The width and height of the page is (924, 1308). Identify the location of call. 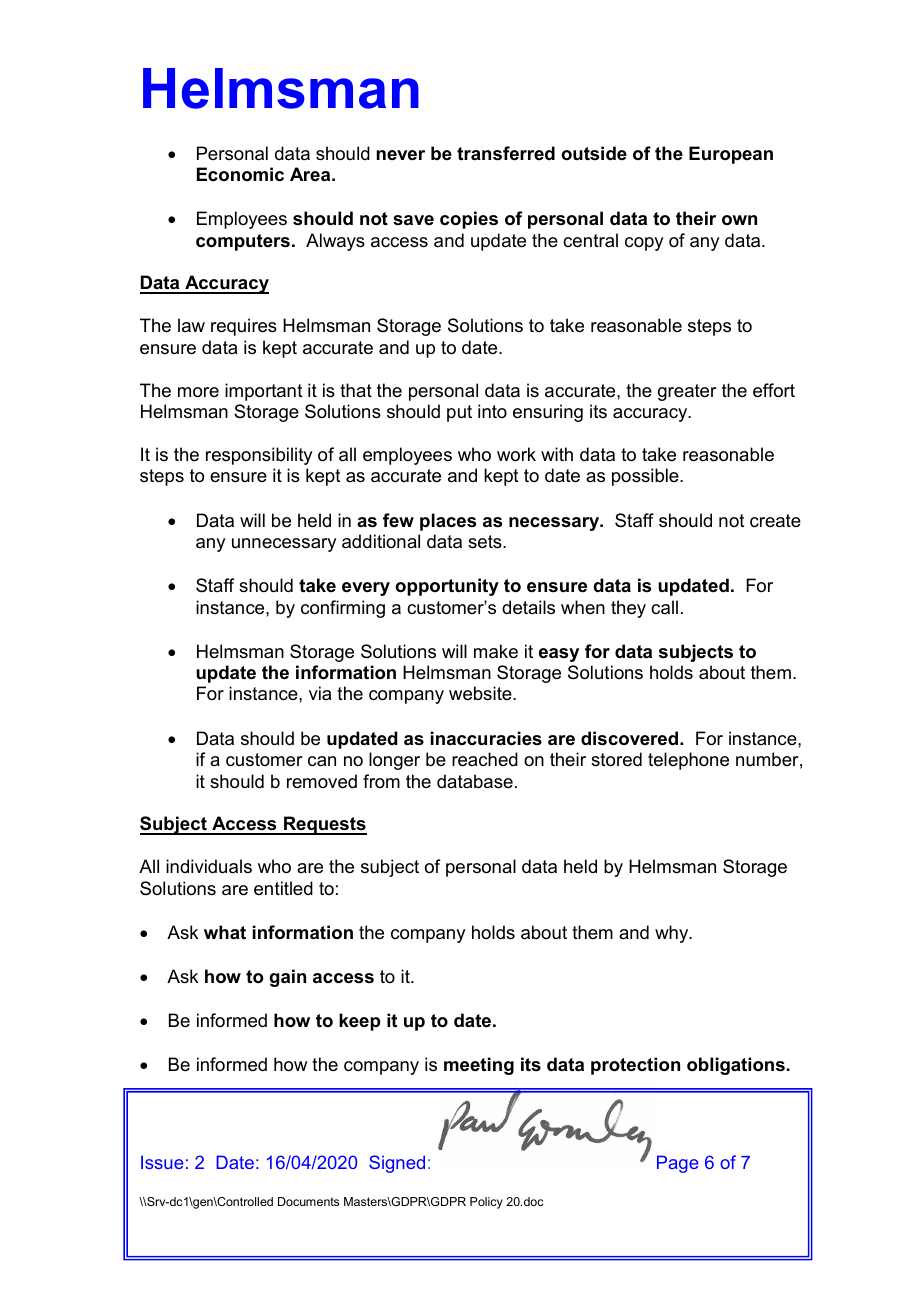
(664, 607).
